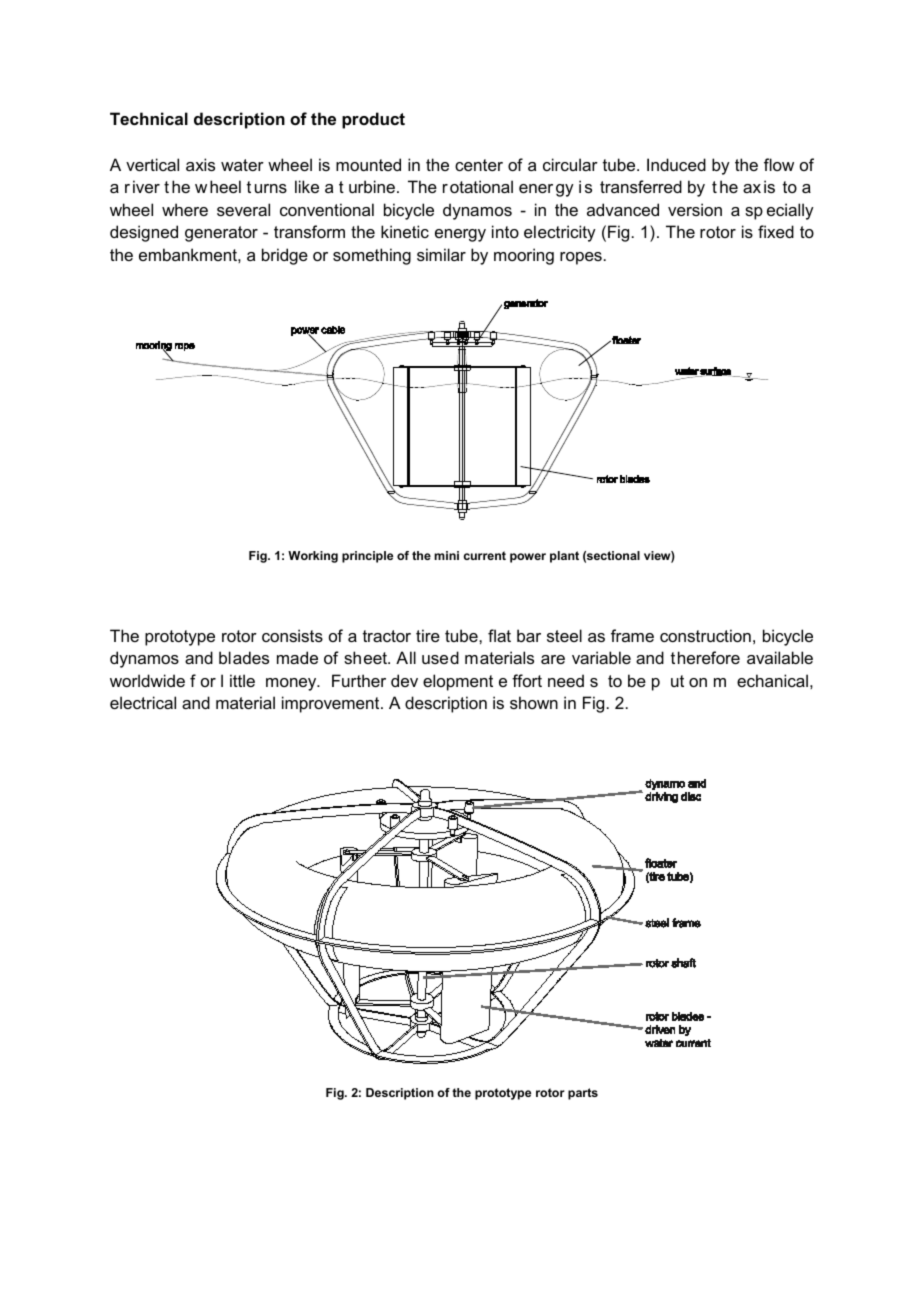  I want to click on Induced, so click(676, 164).
